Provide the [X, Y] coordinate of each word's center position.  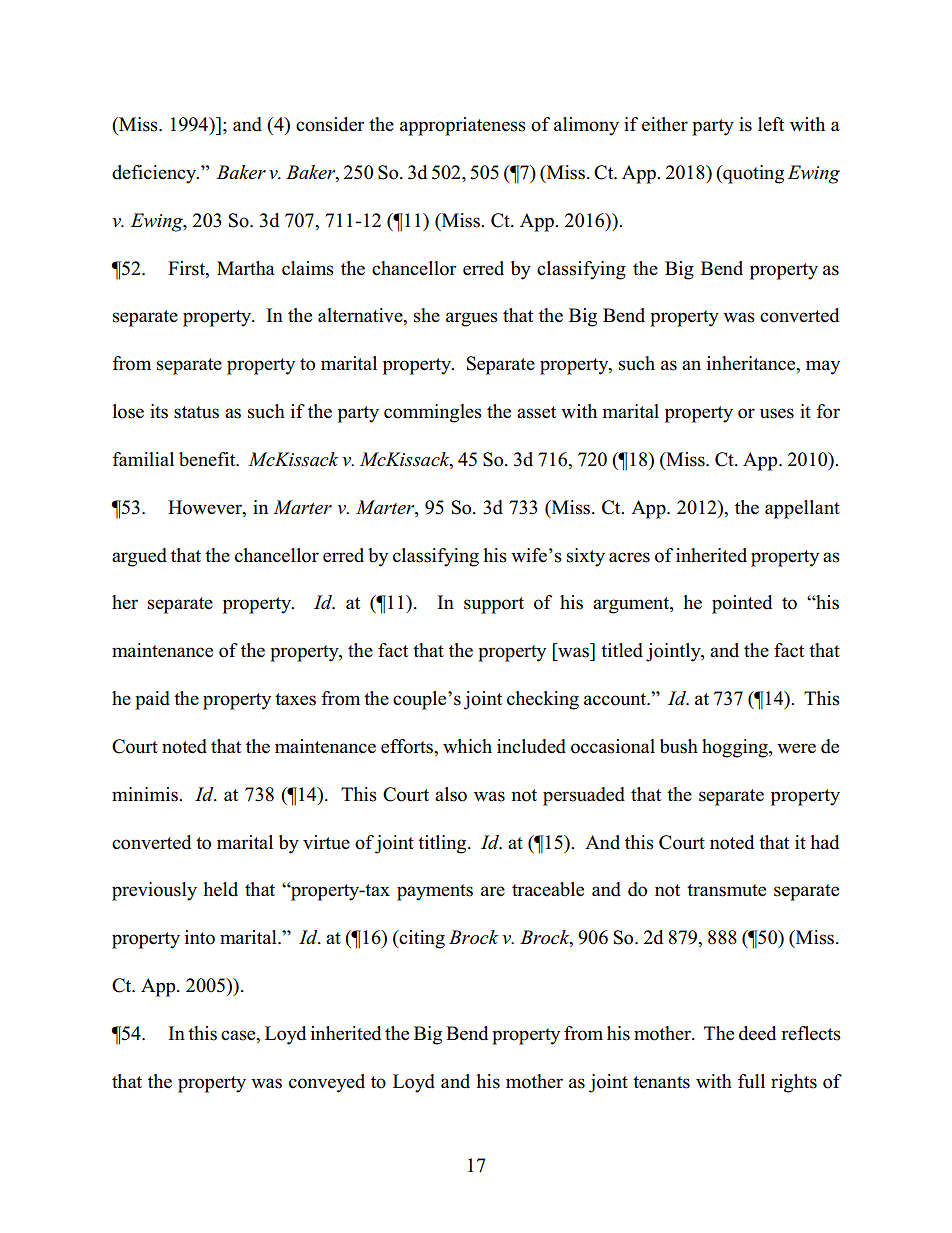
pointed [742, 604]
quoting [752, 174]
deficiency [155, 174]
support [494, 605]
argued [139, 557]
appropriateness [463, 126]
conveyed [327, 1083]
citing [421, 939]
